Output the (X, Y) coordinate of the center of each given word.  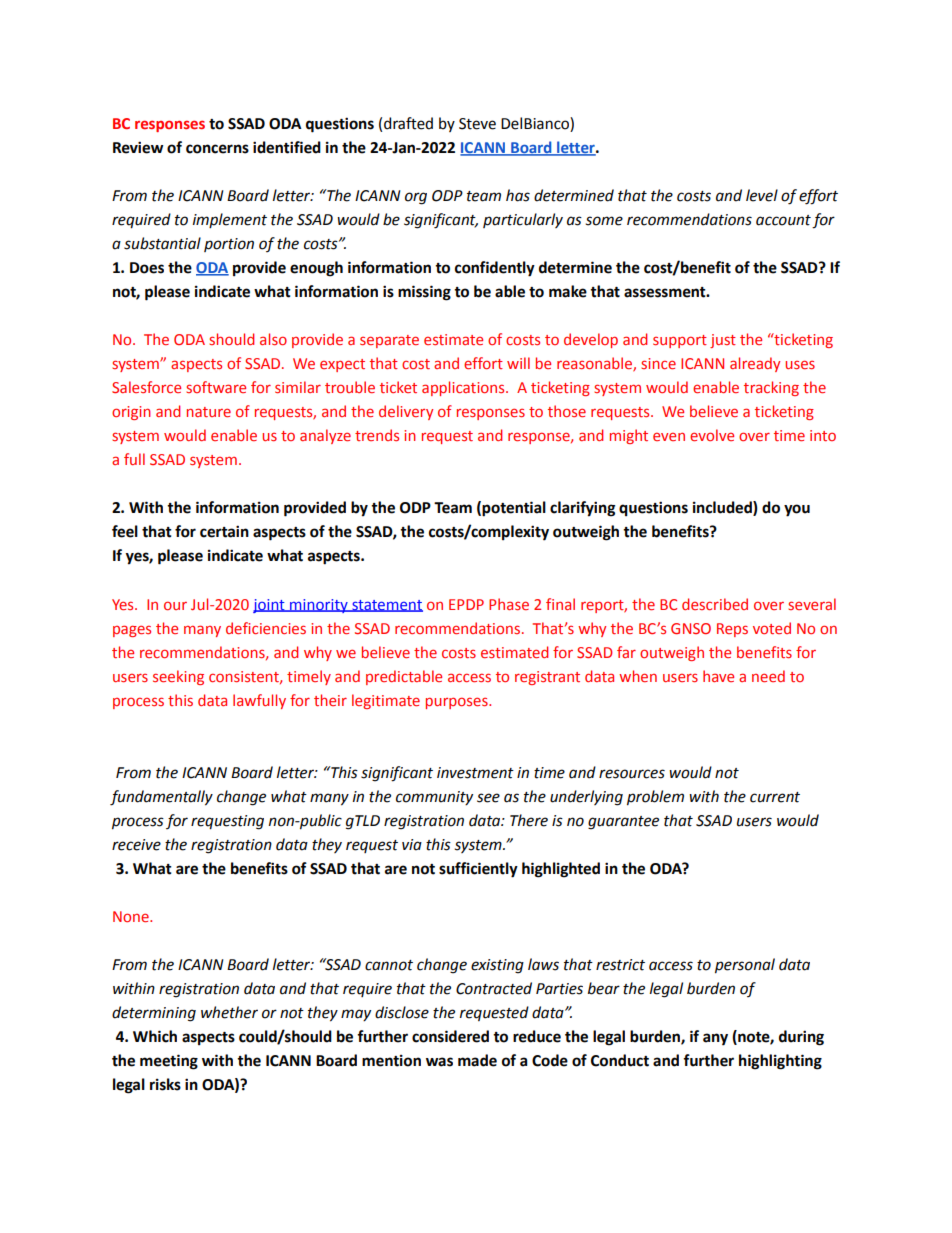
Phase (509, 604)
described (715, 604)
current (775, 797)
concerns (217, 149)
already (755, 364)
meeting (169, 1062)
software (216, 387)
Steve (477, 124)
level (762, 195)
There (529, 820)
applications (464, 388)
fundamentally (161, 798)
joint (270, 606)
